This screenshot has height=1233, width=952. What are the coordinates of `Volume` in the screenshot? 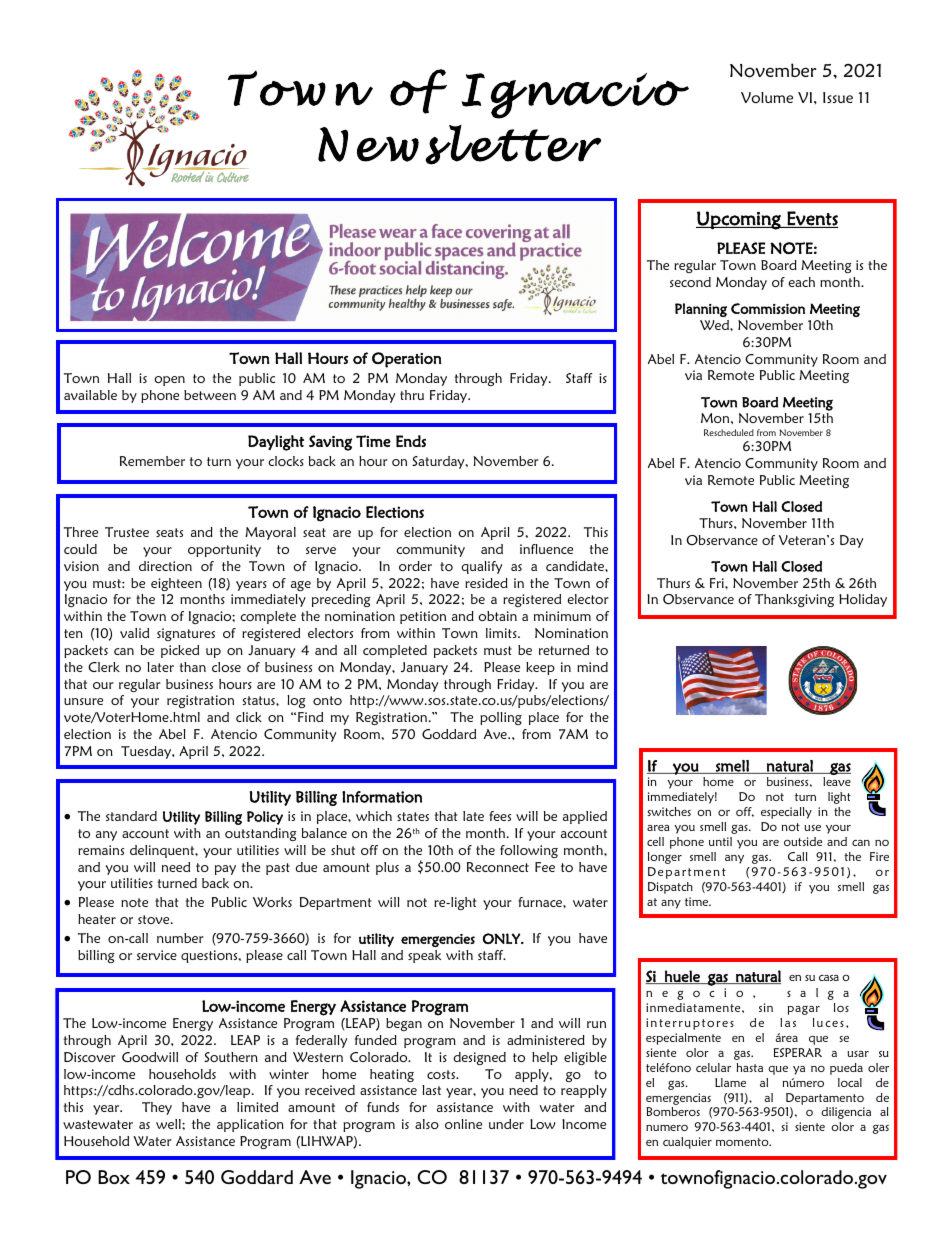 It's located at (767, 97).
